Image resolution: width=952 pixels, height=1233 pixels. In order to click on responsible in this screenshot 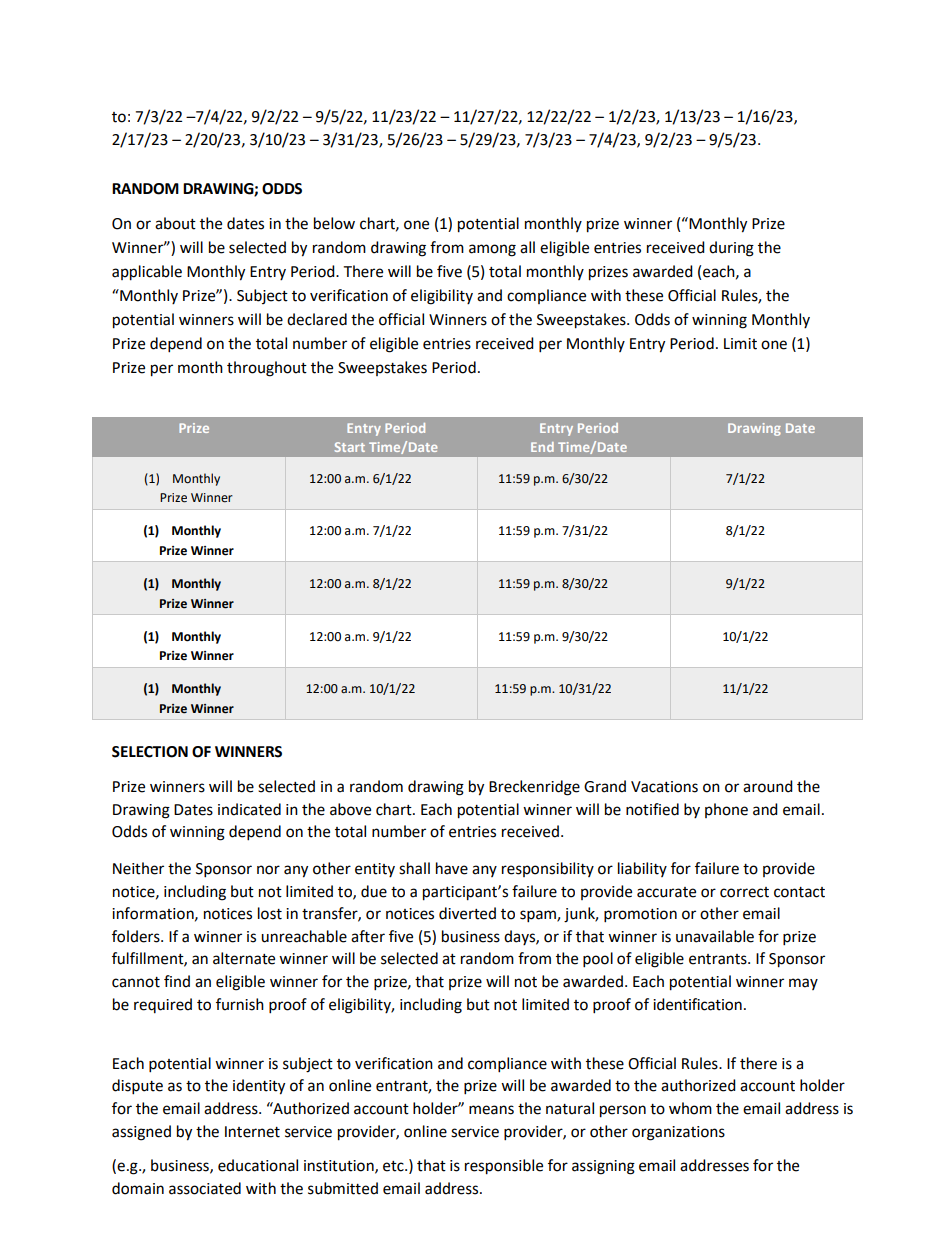, I will do `click(504, 1167)`.
